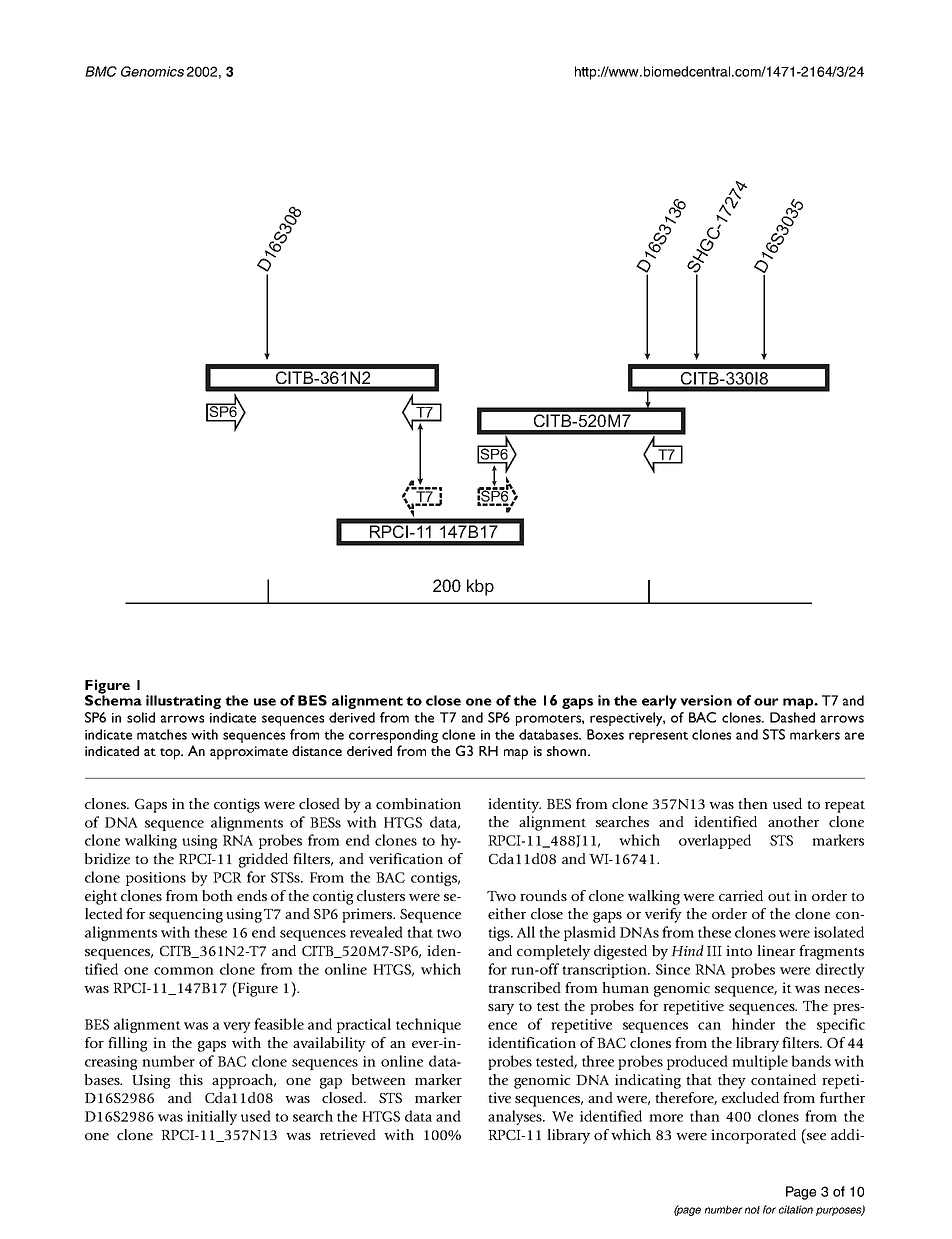  Describe the element at coordinates (480, 587) in the screenshot. I see `kbp` at that location.
